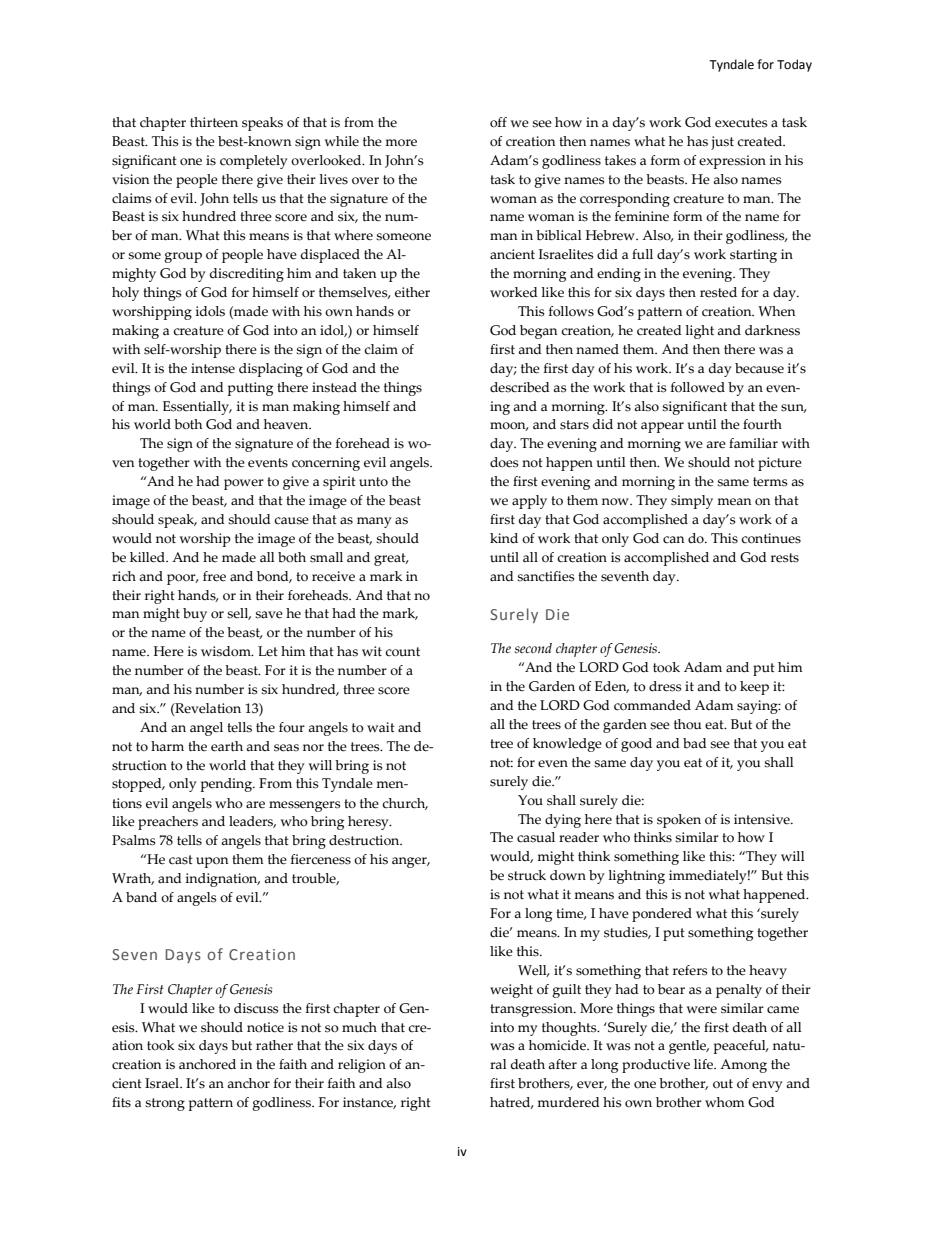 This image has height=1233, width=952. What do you see at coordinates (214, 122) in the image?
I see `thirteen` at bounding box center [214, 122].
